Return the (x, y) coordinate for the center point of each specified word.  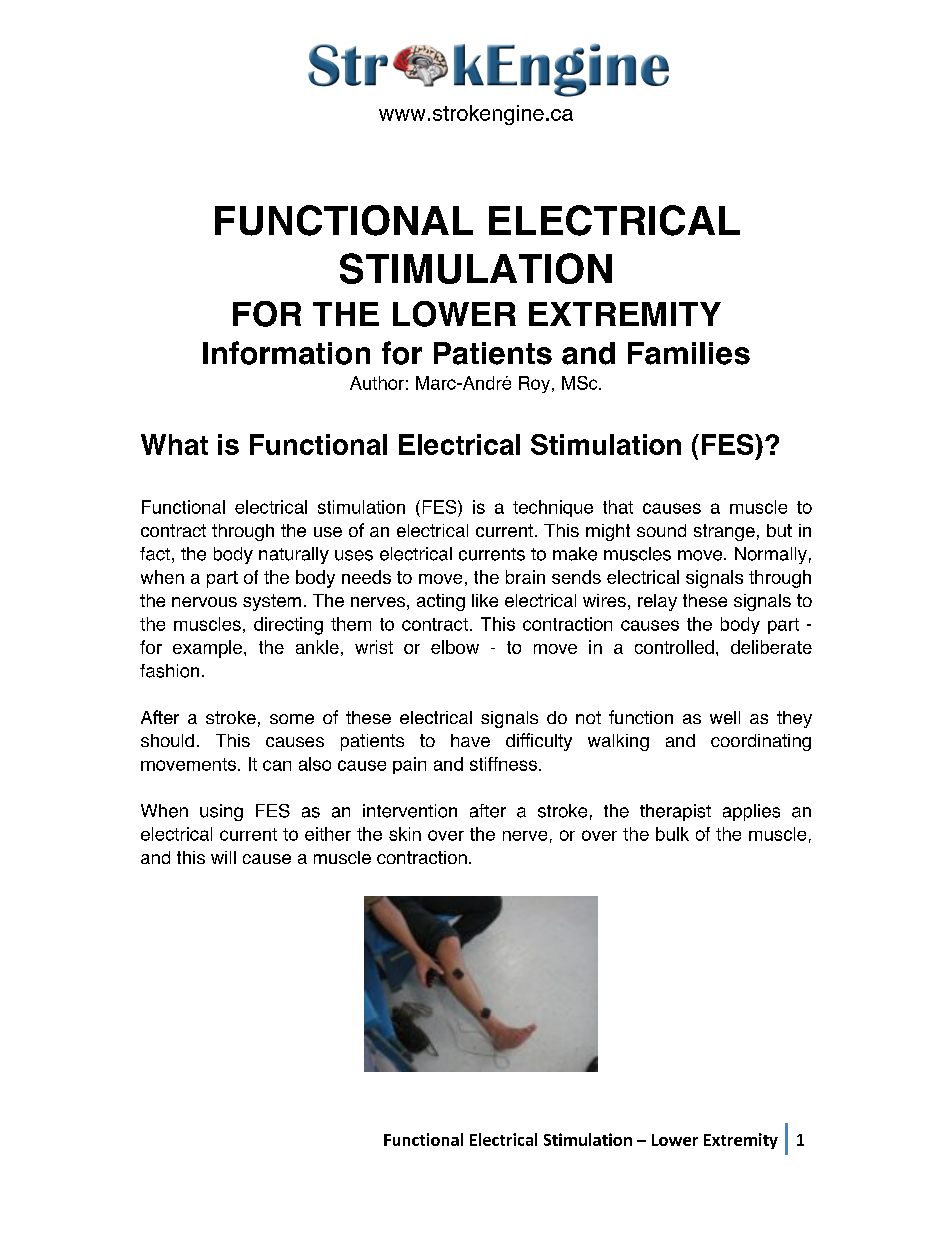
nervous (204, 602)
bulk (672, 834)
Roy (536, 384)
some (292, 719)
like (485, 600)
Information (286, 353)
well (725, 717)
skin (405, 834)
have (470, 740)
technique (553, 508)
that (618, 507)
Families (689, 353)
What (174, 444)
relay (657, 602)
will (223, 857)
